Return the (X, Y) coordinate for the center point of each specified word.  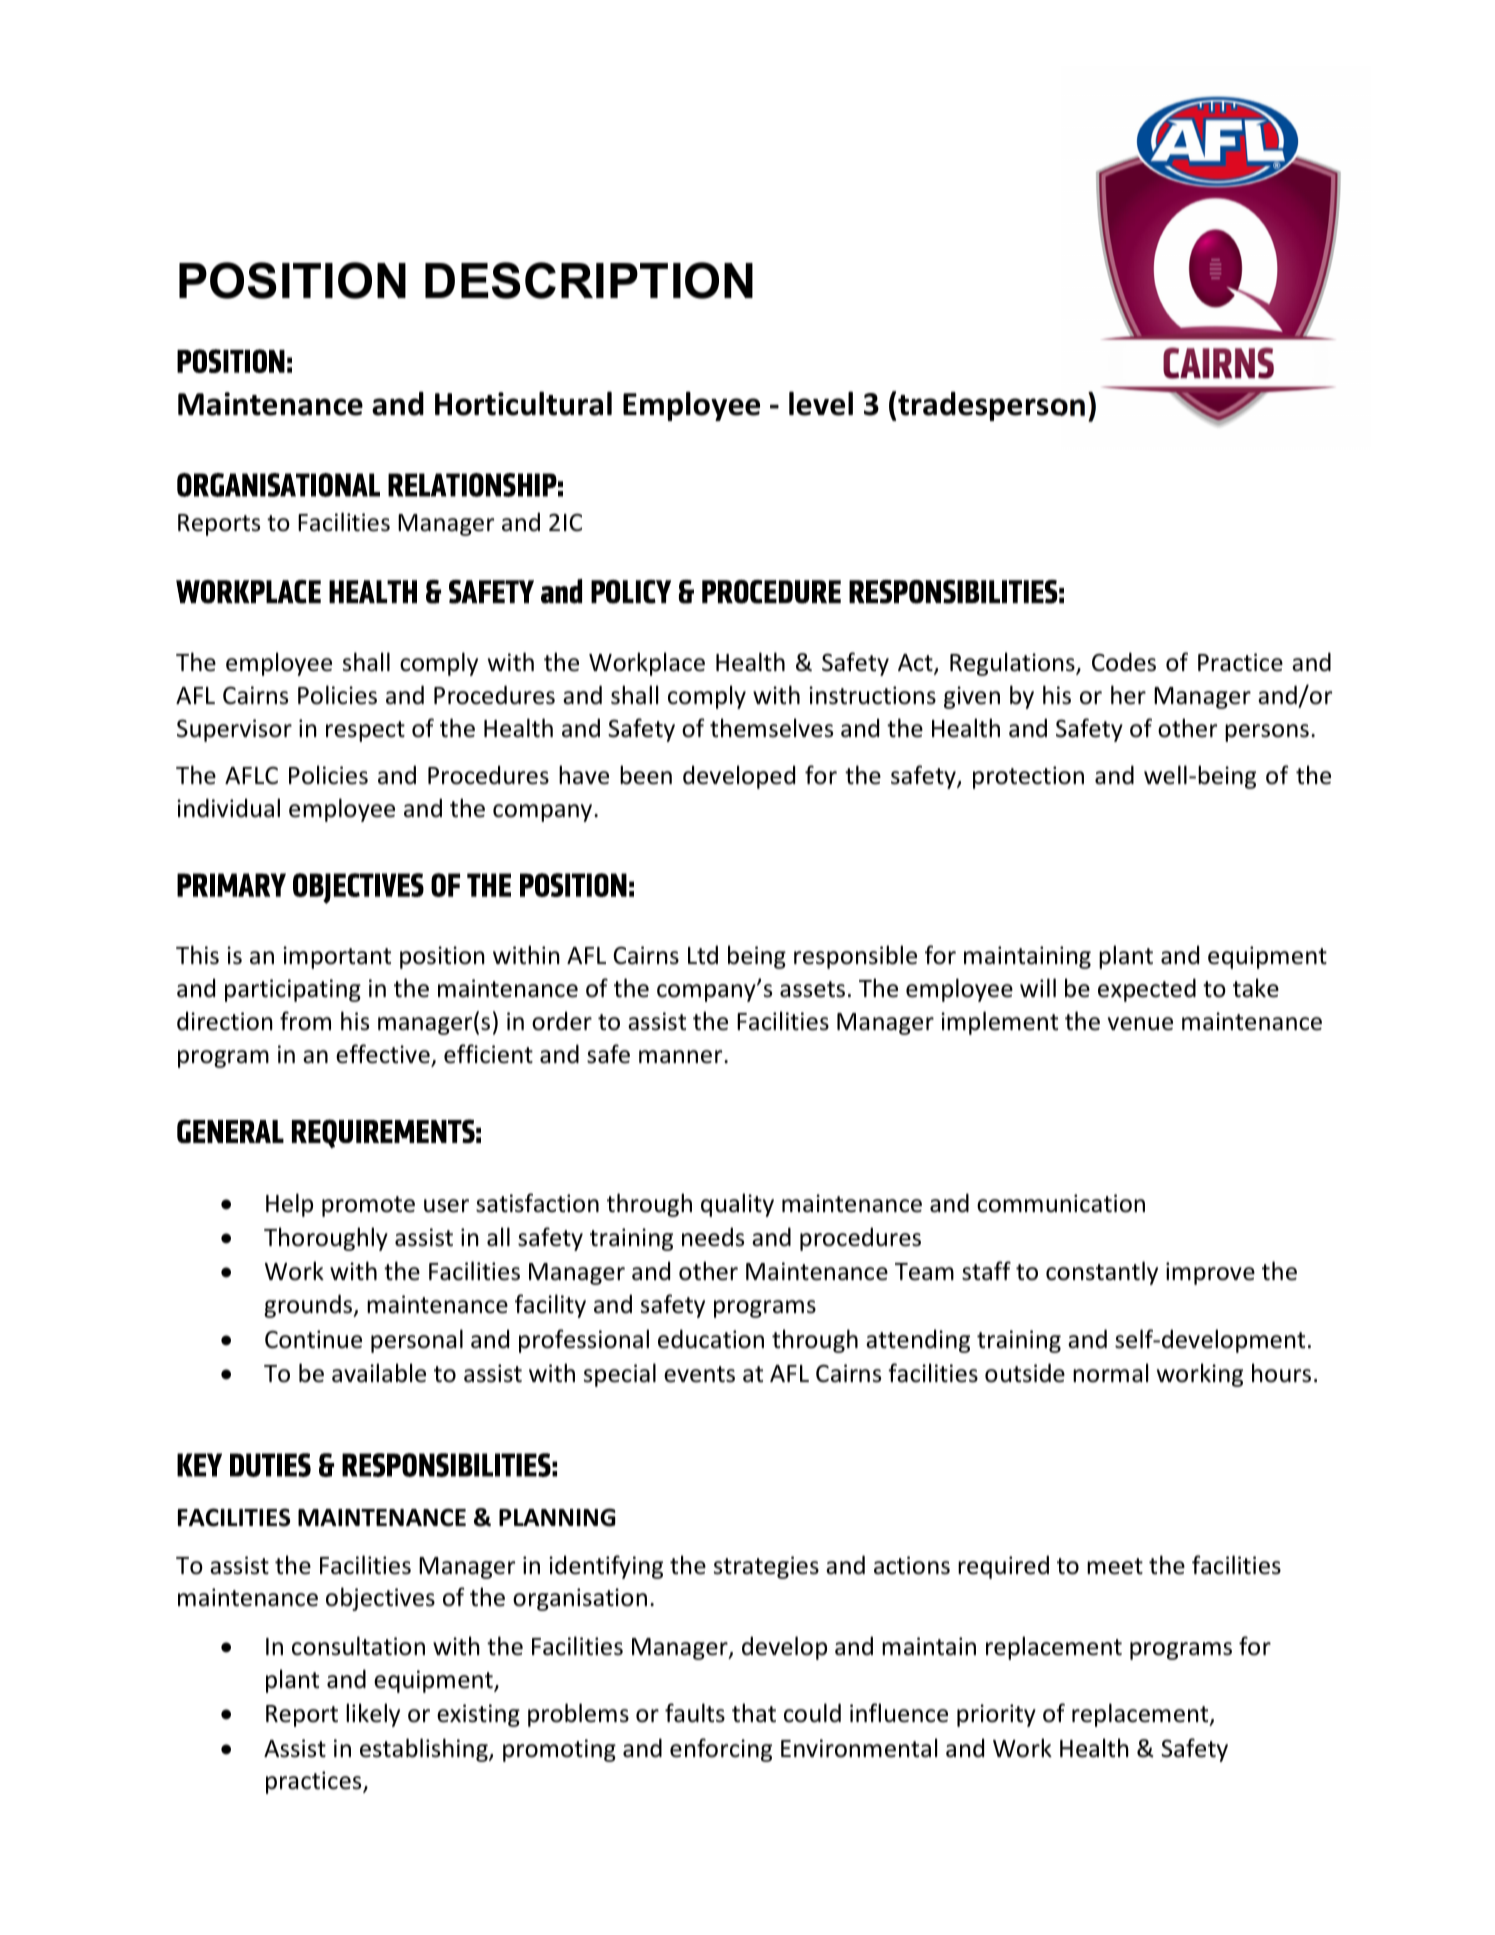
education (711, 1339)
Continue (313, 1339)
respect (365, 731)
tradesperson (991, 406)
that (754, 1713)
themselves (771, 728)
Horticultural (523, 403)
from (305, 1021)
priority (996, 1715)
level (821, 403)
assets (812, 989)
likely (373, 1715)
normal (1110, 1373)
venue (1140, 1024)
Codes (1124, 662)
